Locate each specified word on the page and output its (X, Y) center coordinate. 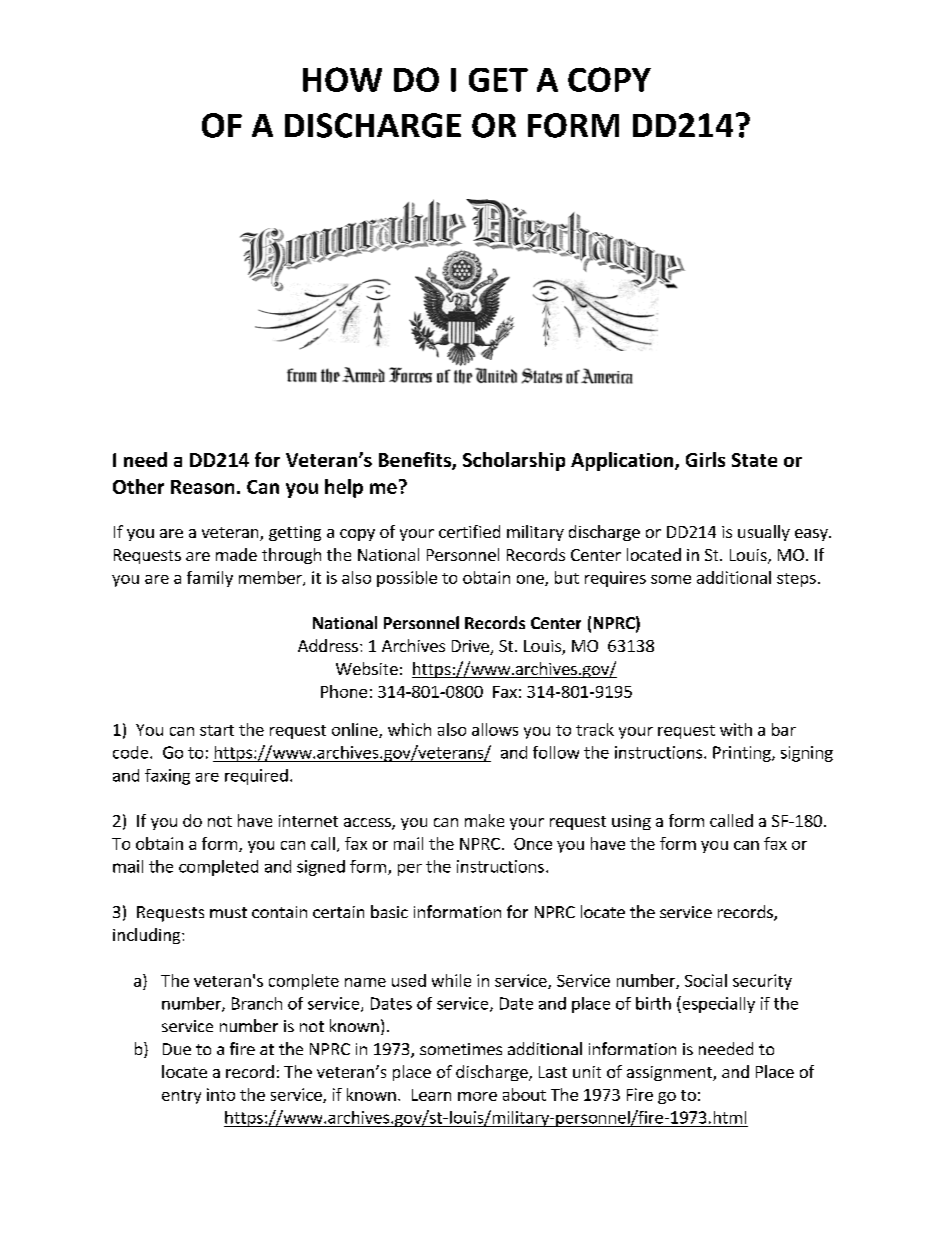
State (754, 460)
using (631, 822)
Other (138, 486)
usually (764, 533)
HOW (342, 79)
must (228, 912)
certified (469, 531)
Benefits (416, 461)
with (736, 729)
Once (533, 844)
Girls (705, 459)
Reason (202, 487)
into (221, 1094)
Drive (471, 647)
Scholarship (514, 461)
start (217, 730)
